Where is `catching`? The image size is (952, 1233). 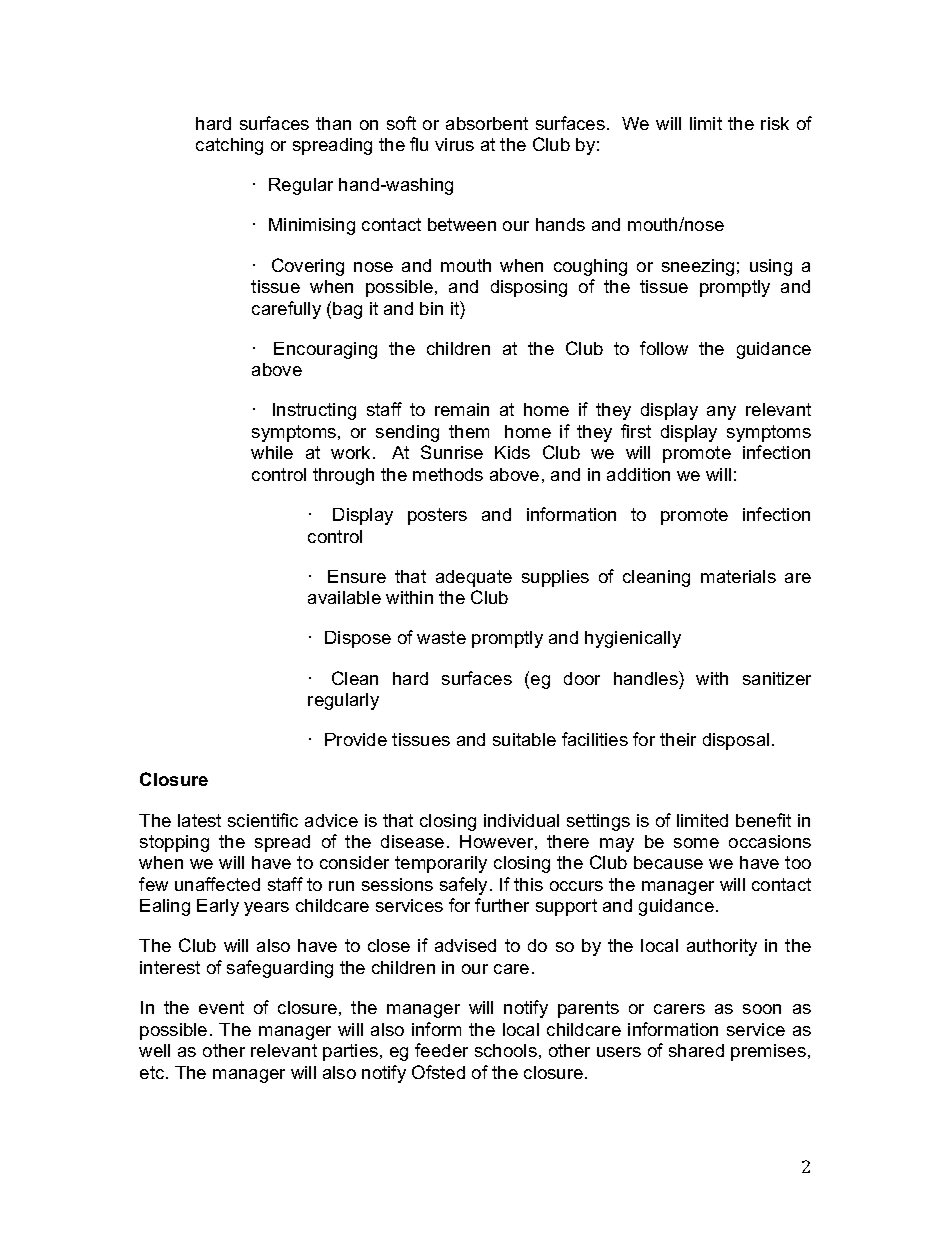 catching is located at coordinates (229, 146).
